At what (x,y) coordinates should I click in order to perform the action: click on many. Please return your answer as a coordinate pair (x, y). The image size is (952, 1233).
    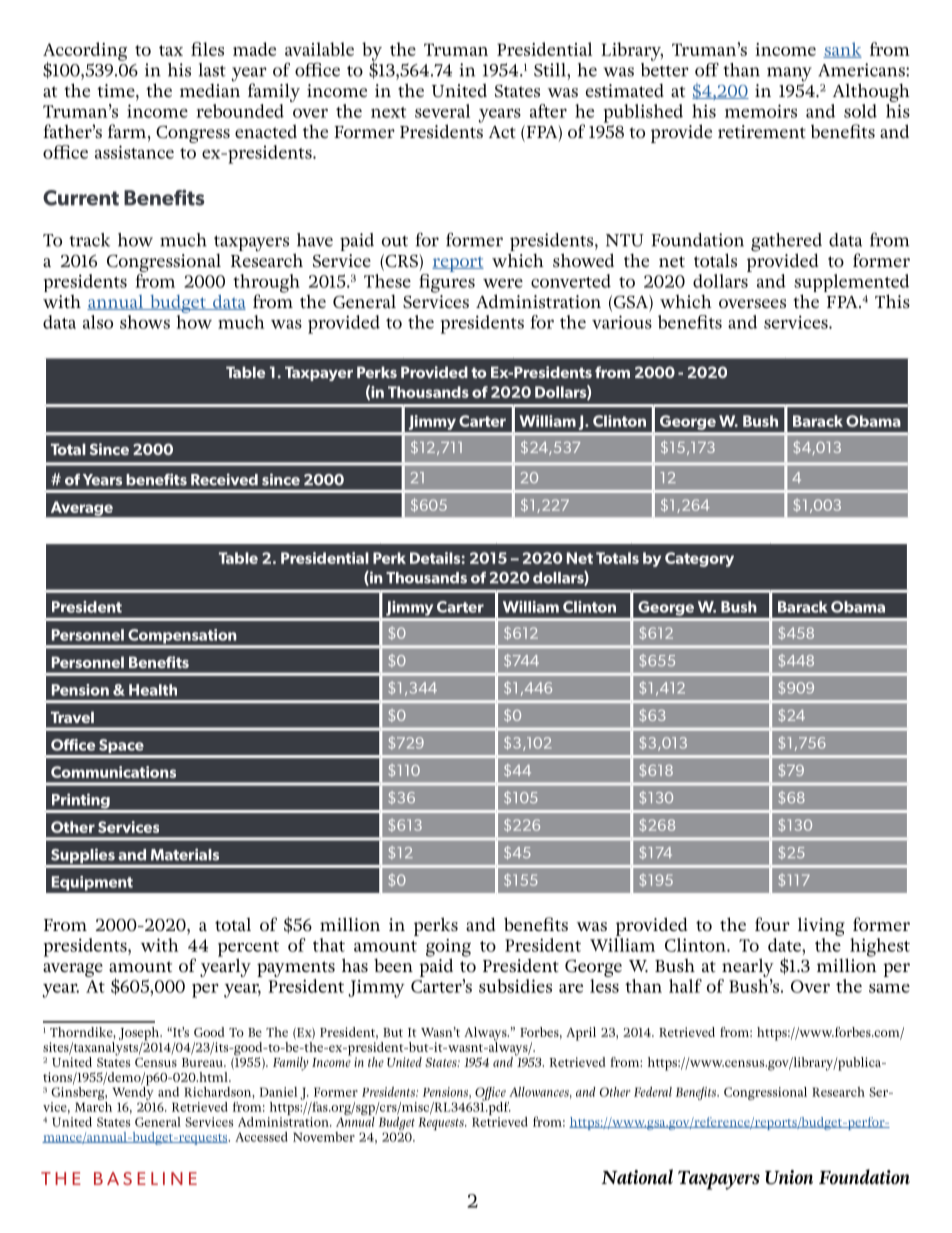
    Looking at the image, I should click on (789, 74).
